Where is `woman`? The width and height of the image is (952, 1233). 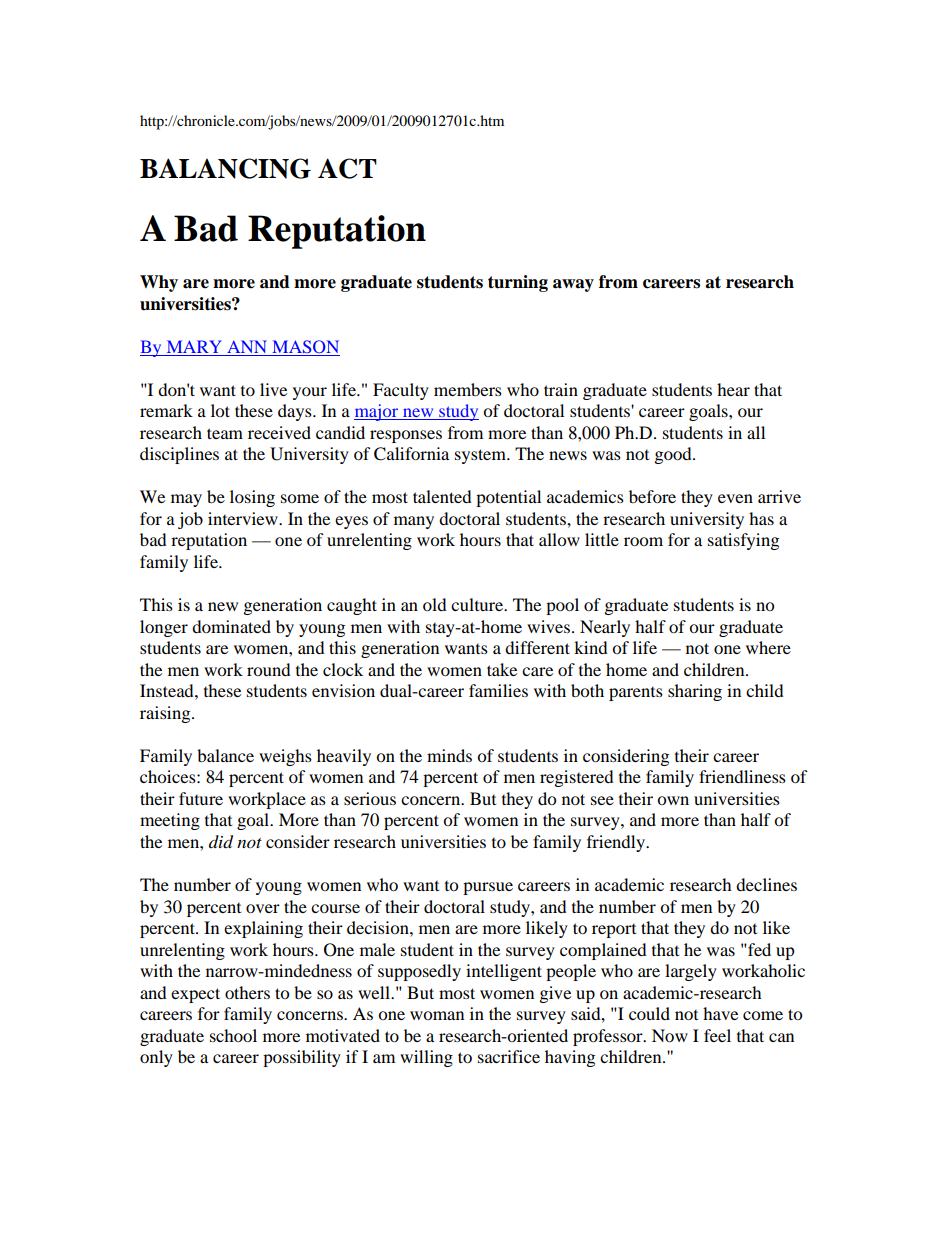 woman is located at coordinates (437, 1015).
